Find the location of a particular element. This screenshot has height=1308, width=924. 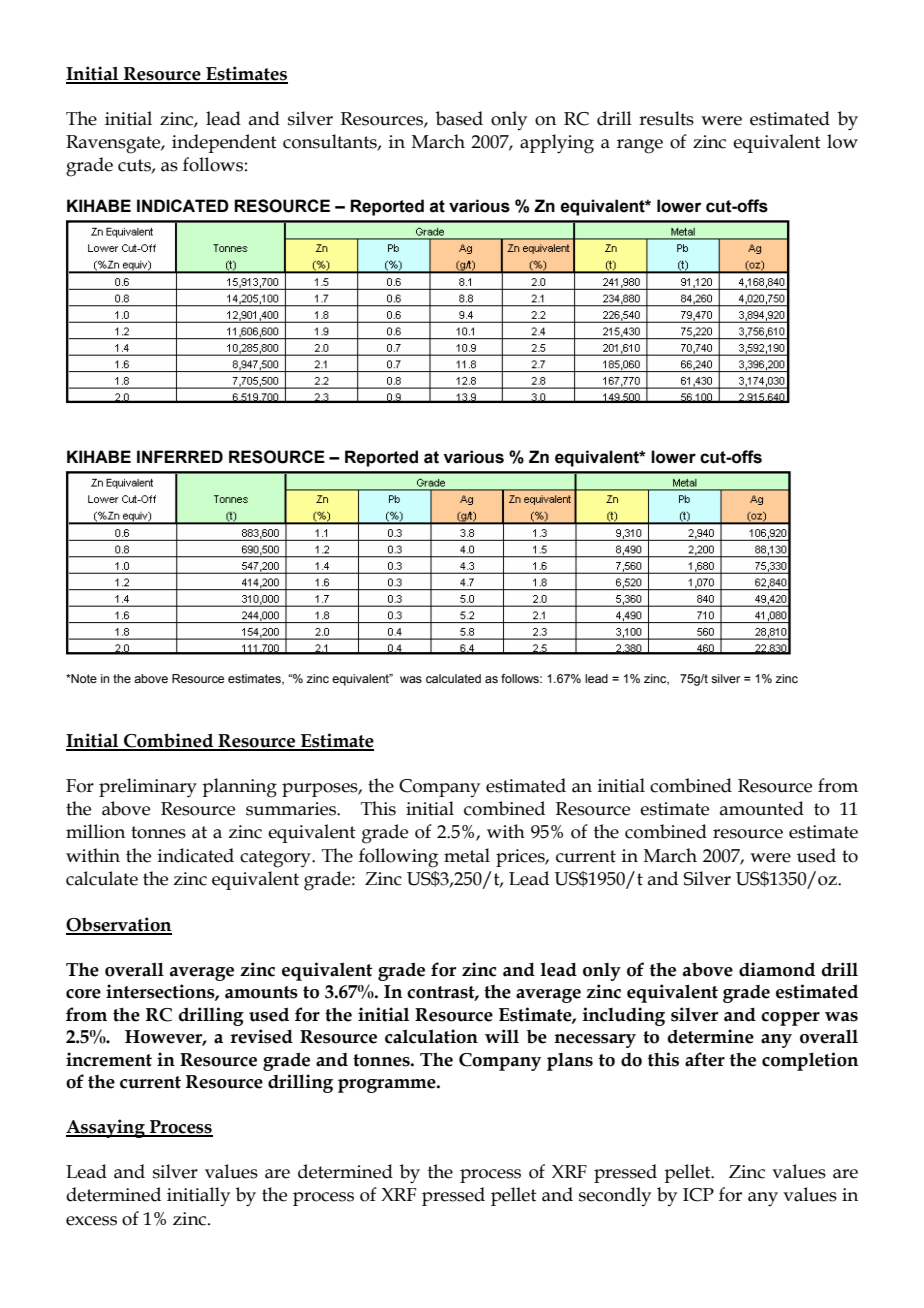

planning is located at coordinates (239, 788).
